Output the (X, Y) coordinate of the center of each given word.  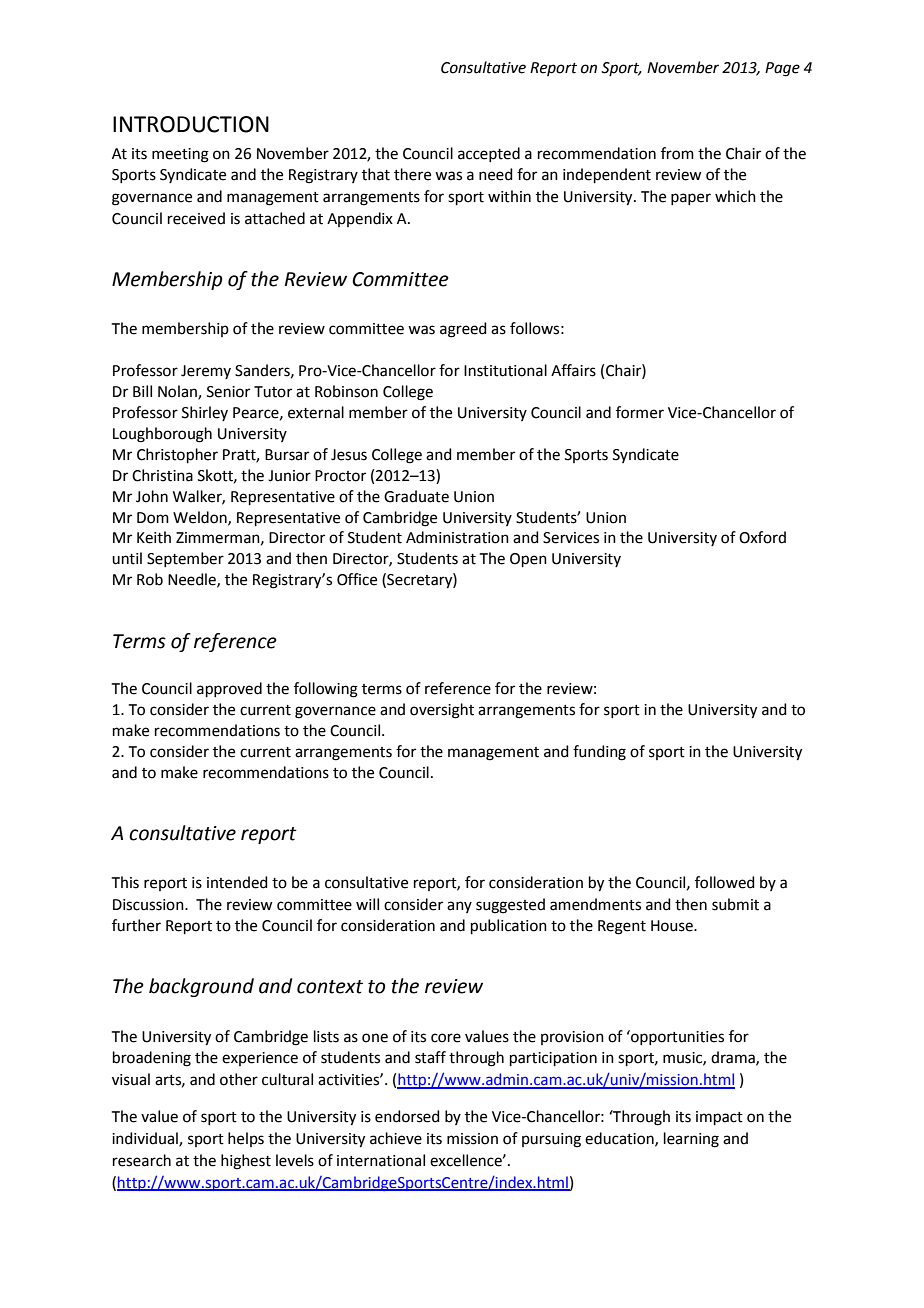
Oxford (762, 537)
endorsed (407, 1116)
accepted (489, 154)
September (185, 559)
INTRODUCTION (191, 124)
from (677, 153)
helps (246, 1139)
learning (691, 1140)
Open (528, 560)
